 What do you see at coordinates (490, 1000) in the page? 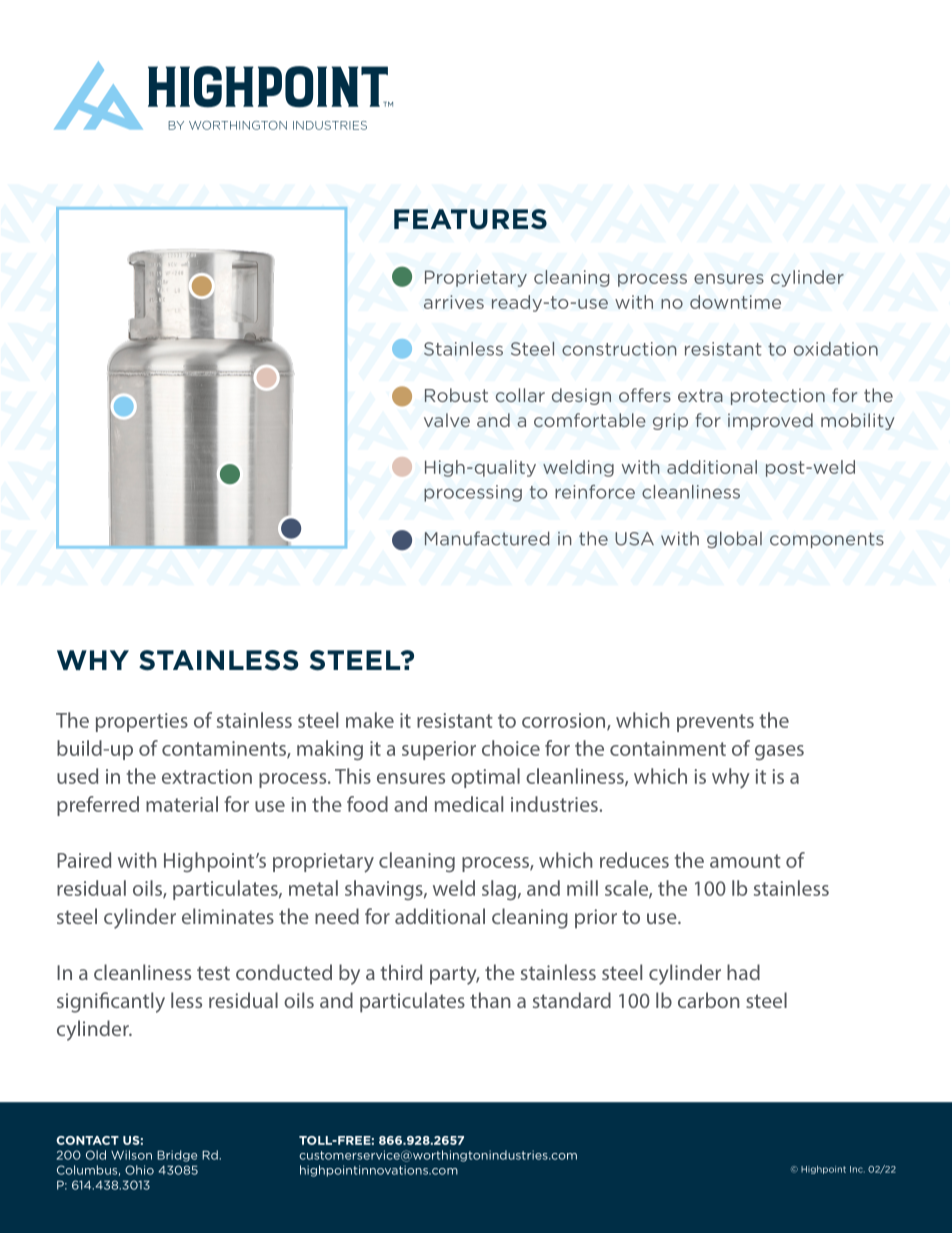
I see `than` at bounding box center [490, 1000].
